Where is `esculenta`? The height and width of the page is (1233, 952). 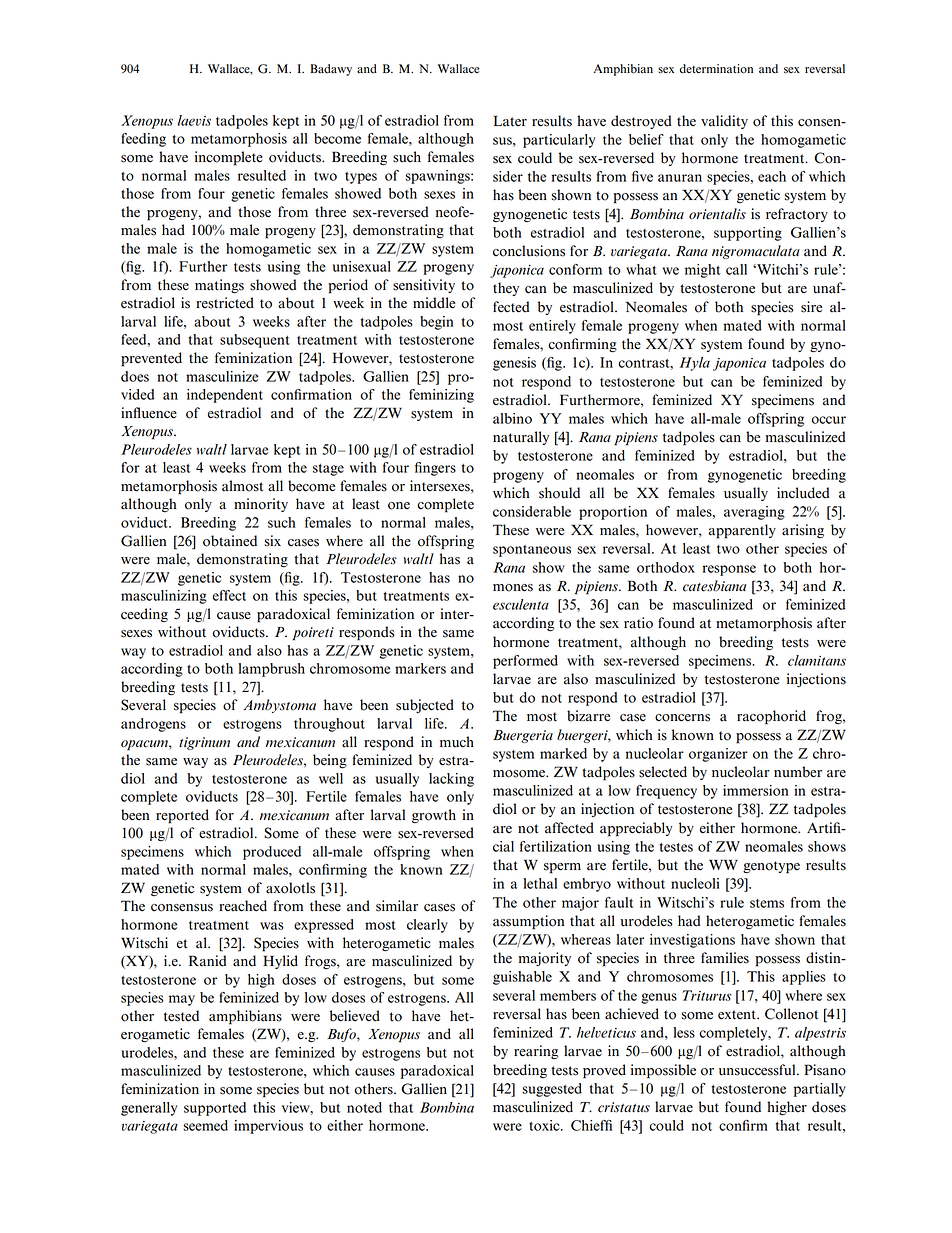
esculenta is located at coordinates (521, 604).
